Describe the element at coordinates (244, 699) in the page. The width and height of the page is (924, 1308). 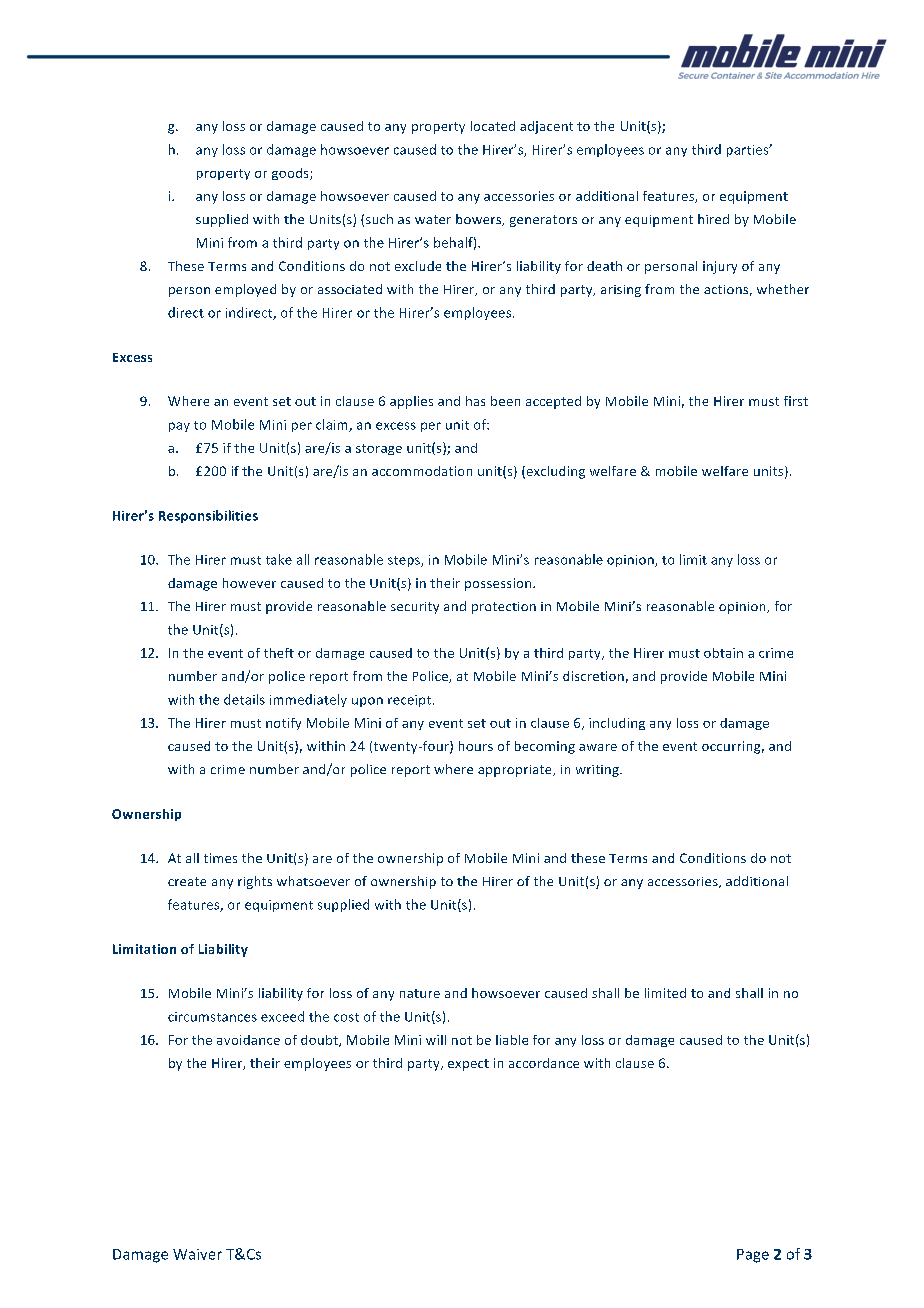
I see `details` at that location.
